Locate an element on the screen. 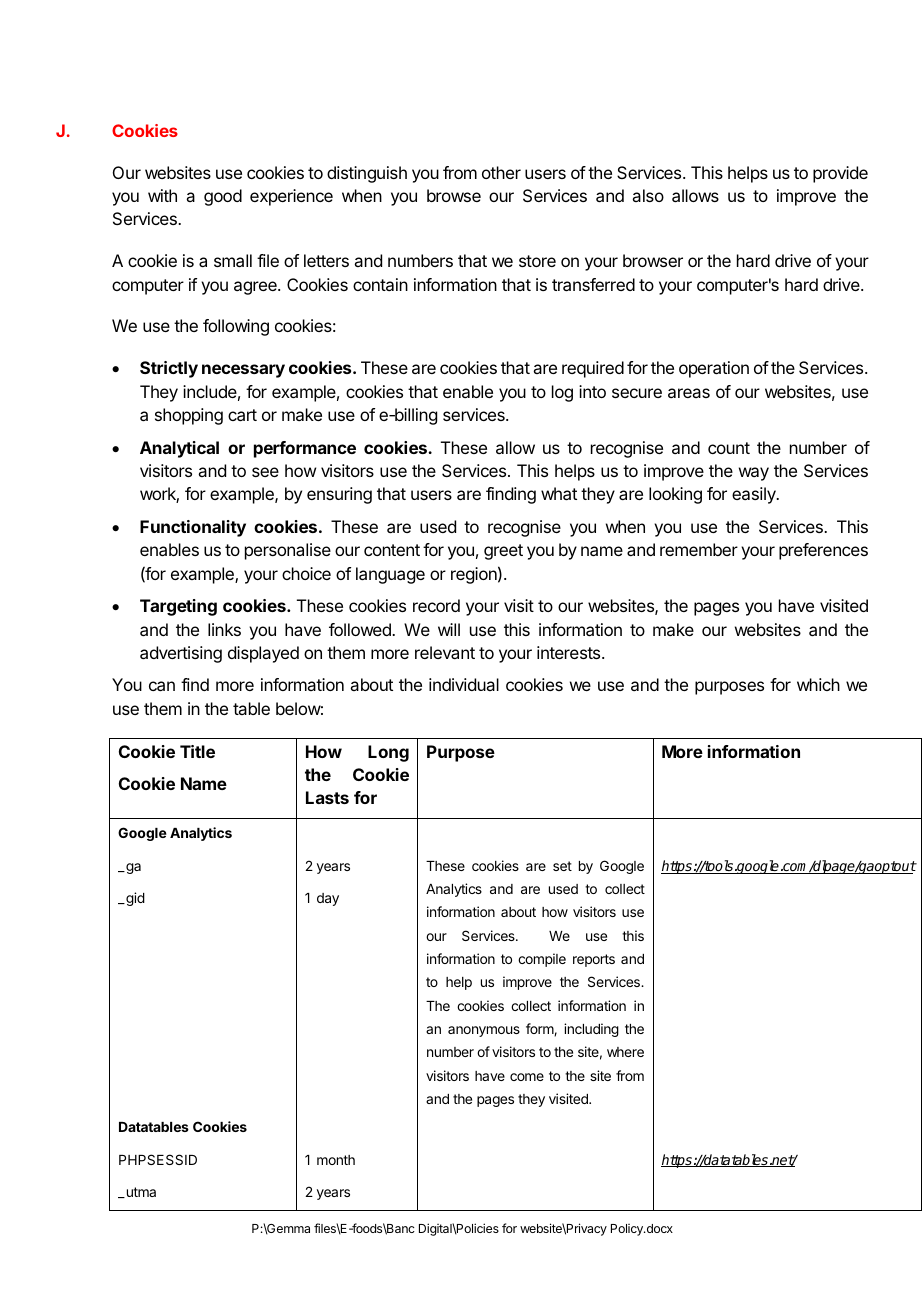 Image resolution: width=924 pixels, height=1308 pixels. come is located at coordinates (527, 1077).
